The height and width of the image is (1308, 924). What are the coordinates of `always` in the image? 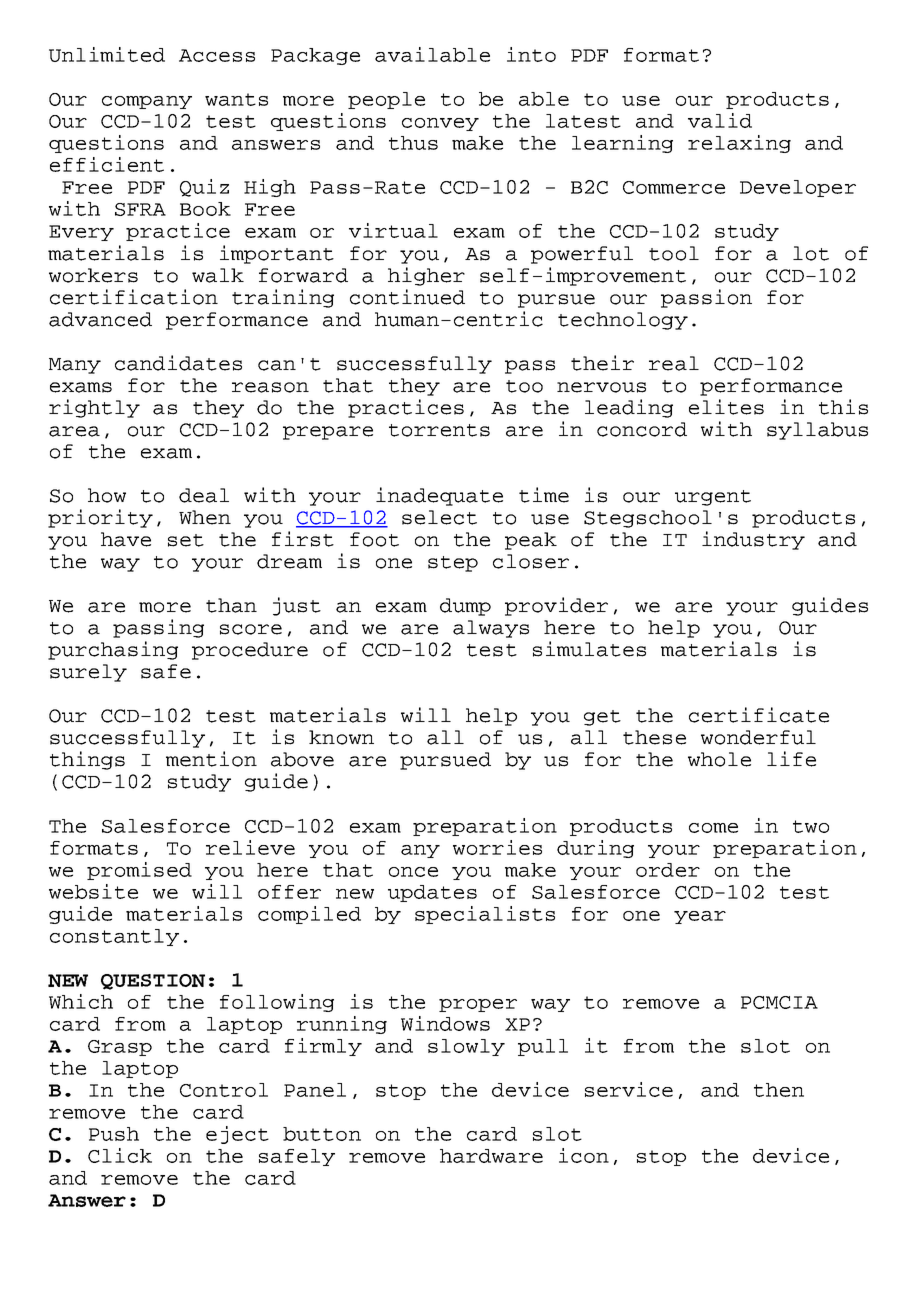 It's located at (491, 629).
